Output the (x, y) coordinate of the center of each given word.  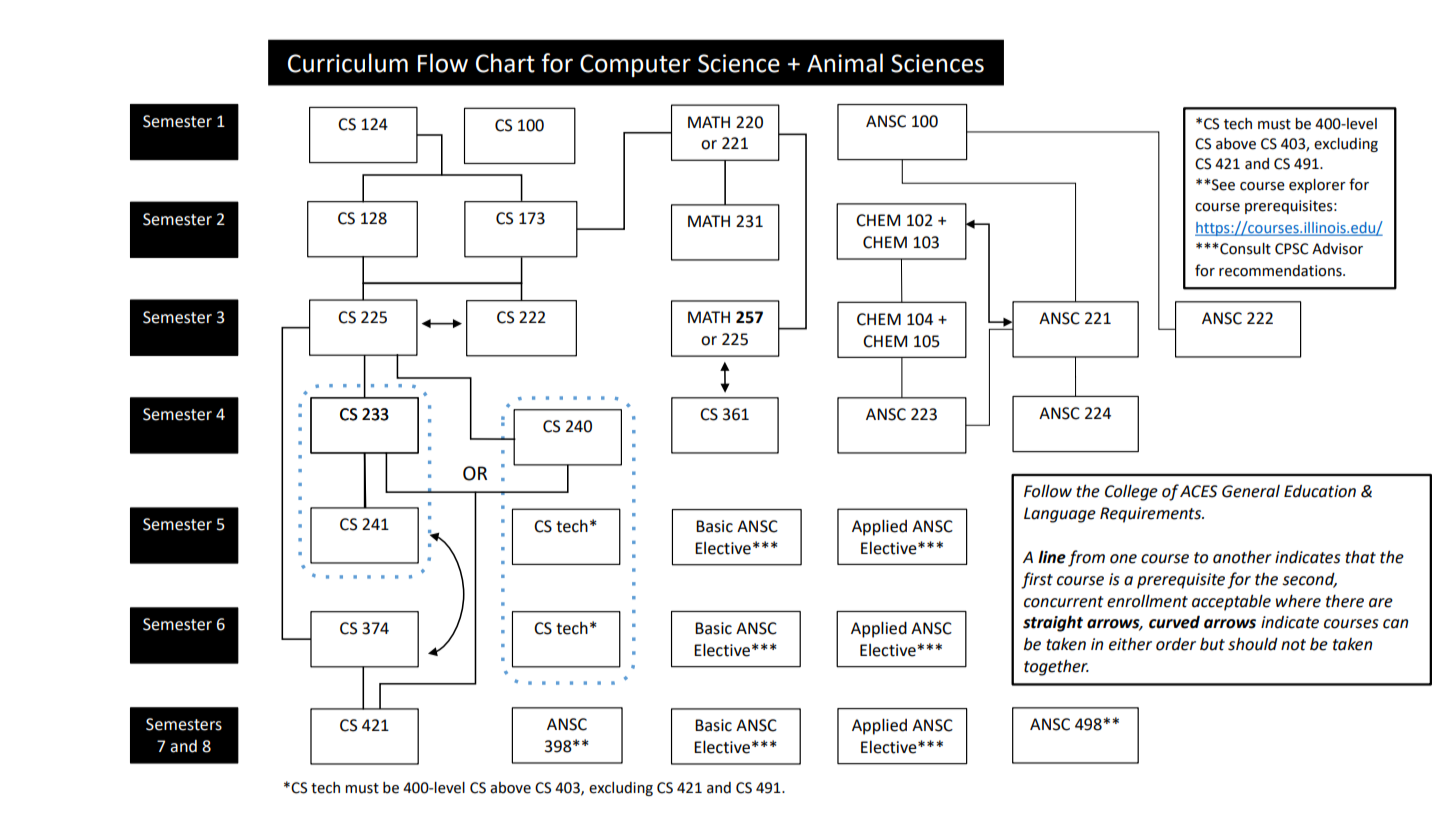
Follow (1048, 491)
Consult (1244, 249)
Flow (443, 63)
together (1056, 667)
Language (1060, 515)
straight (1053, 623)
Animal (845, 63)
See (1222, 185)
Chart (505, 63)
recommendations (1281, 271)
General (1251, 491)
